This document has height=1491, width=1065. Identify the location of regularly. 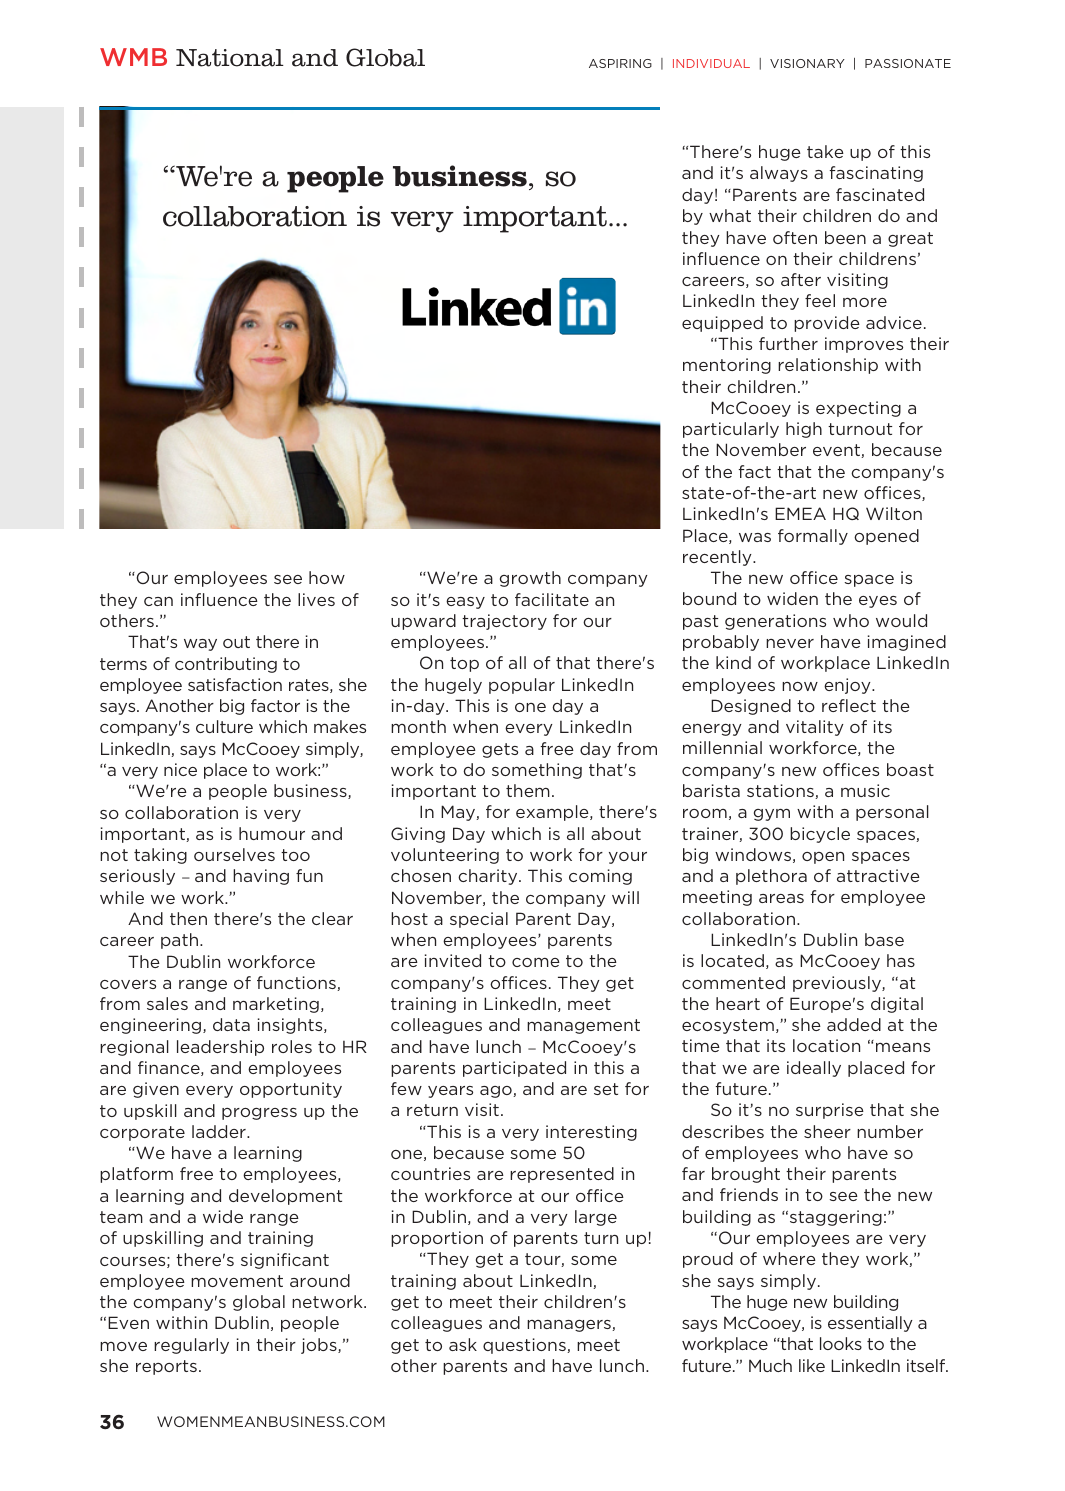
(191, 1346).
